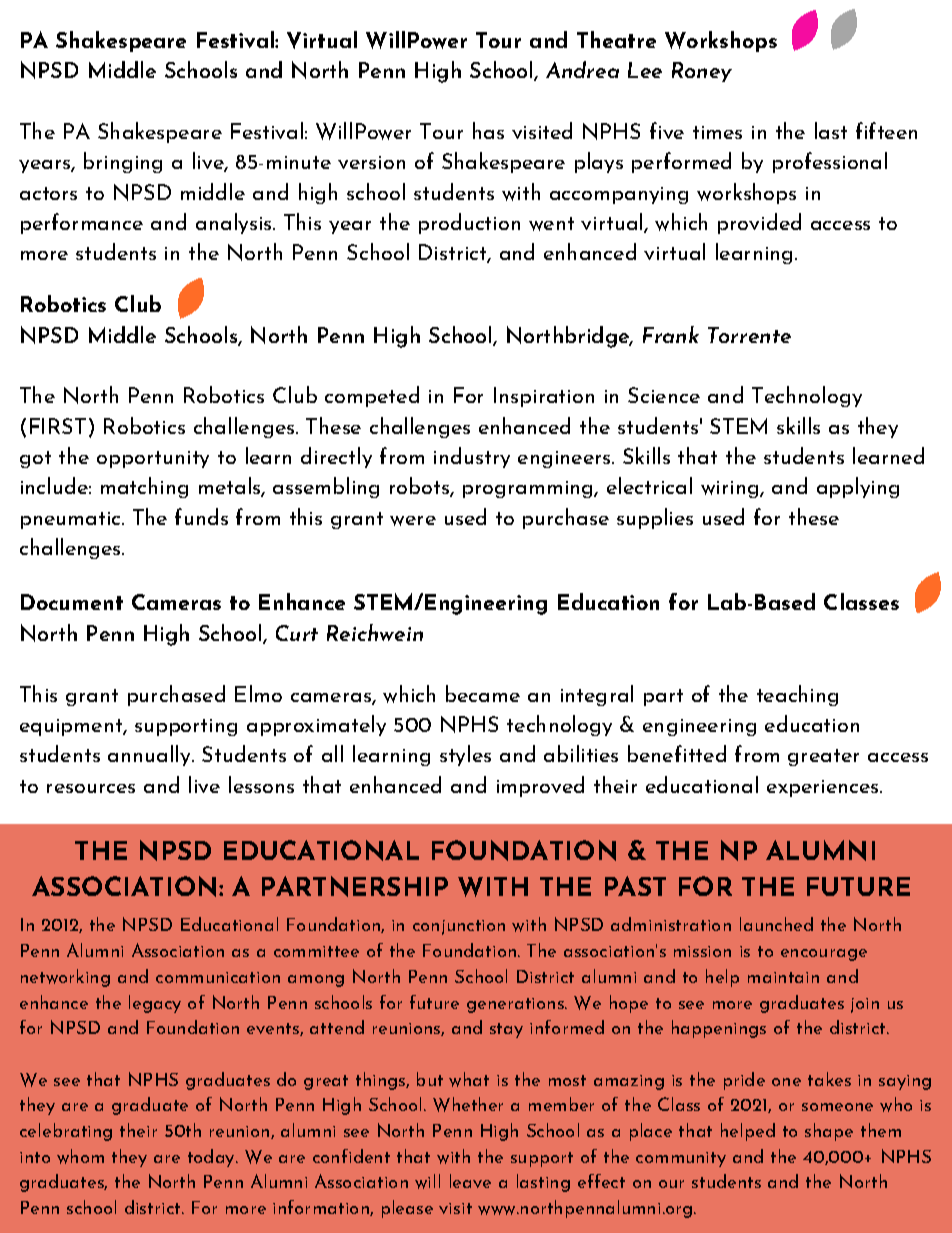 This screenshot has height=1233, width=952. I want to click on bringing, so click(123, 162).
